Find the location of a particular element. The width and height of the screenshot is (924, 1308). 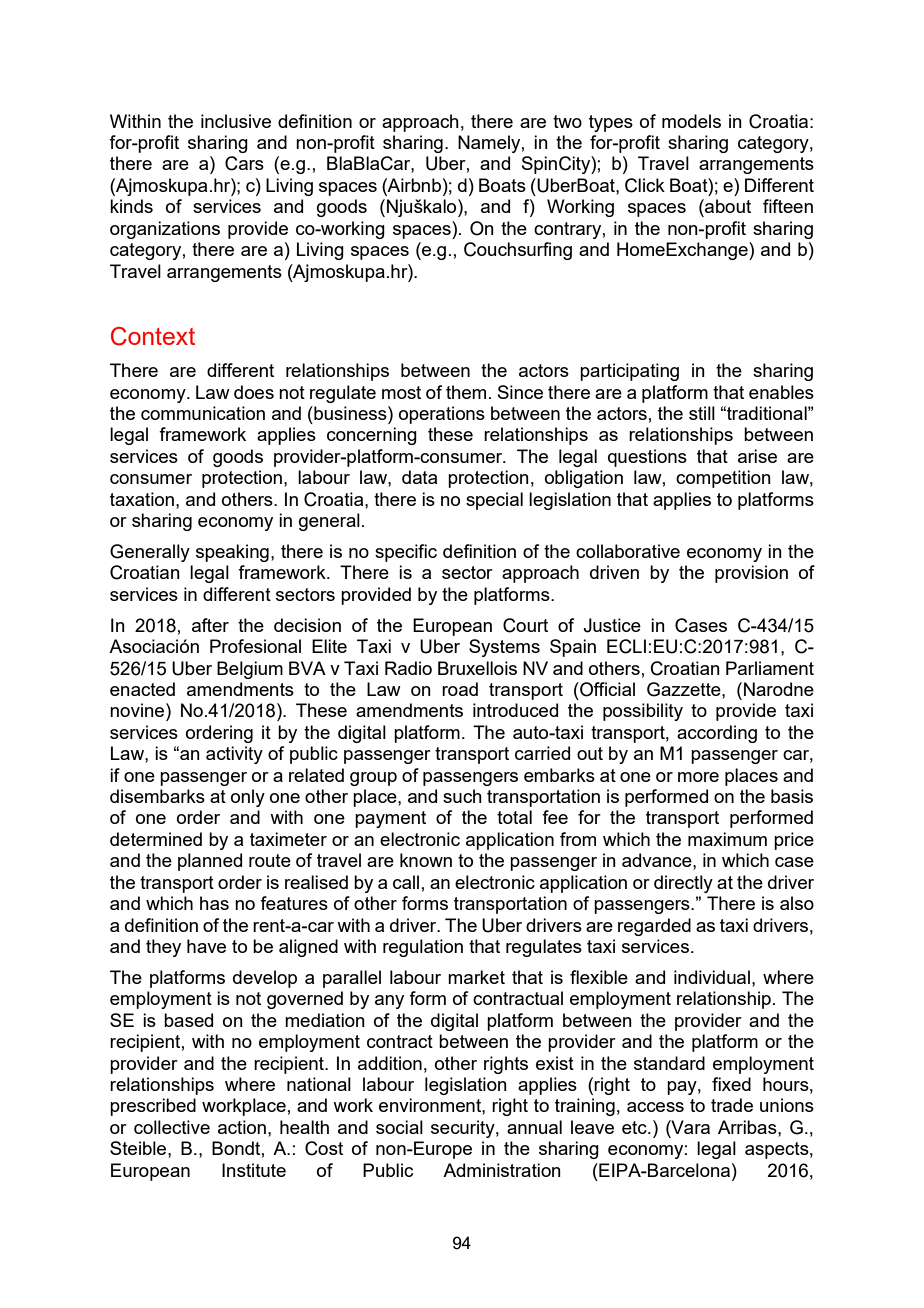

known is located at coordinates (426, 860).
